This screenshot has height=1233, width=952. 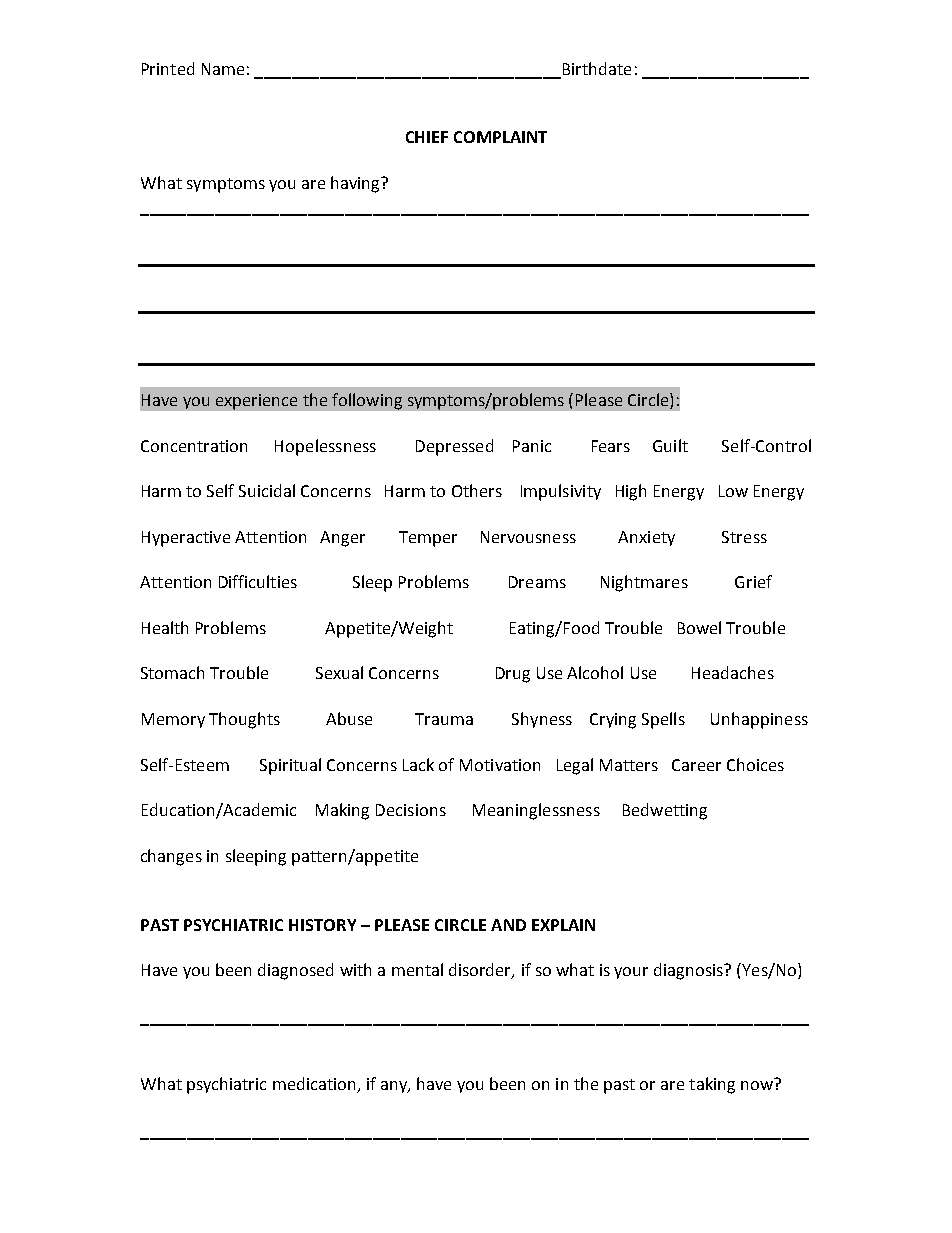 What do you see at coordinates (712, 1085) in the screenshot?
I see `taking` at bounding box center [712, 1085].
